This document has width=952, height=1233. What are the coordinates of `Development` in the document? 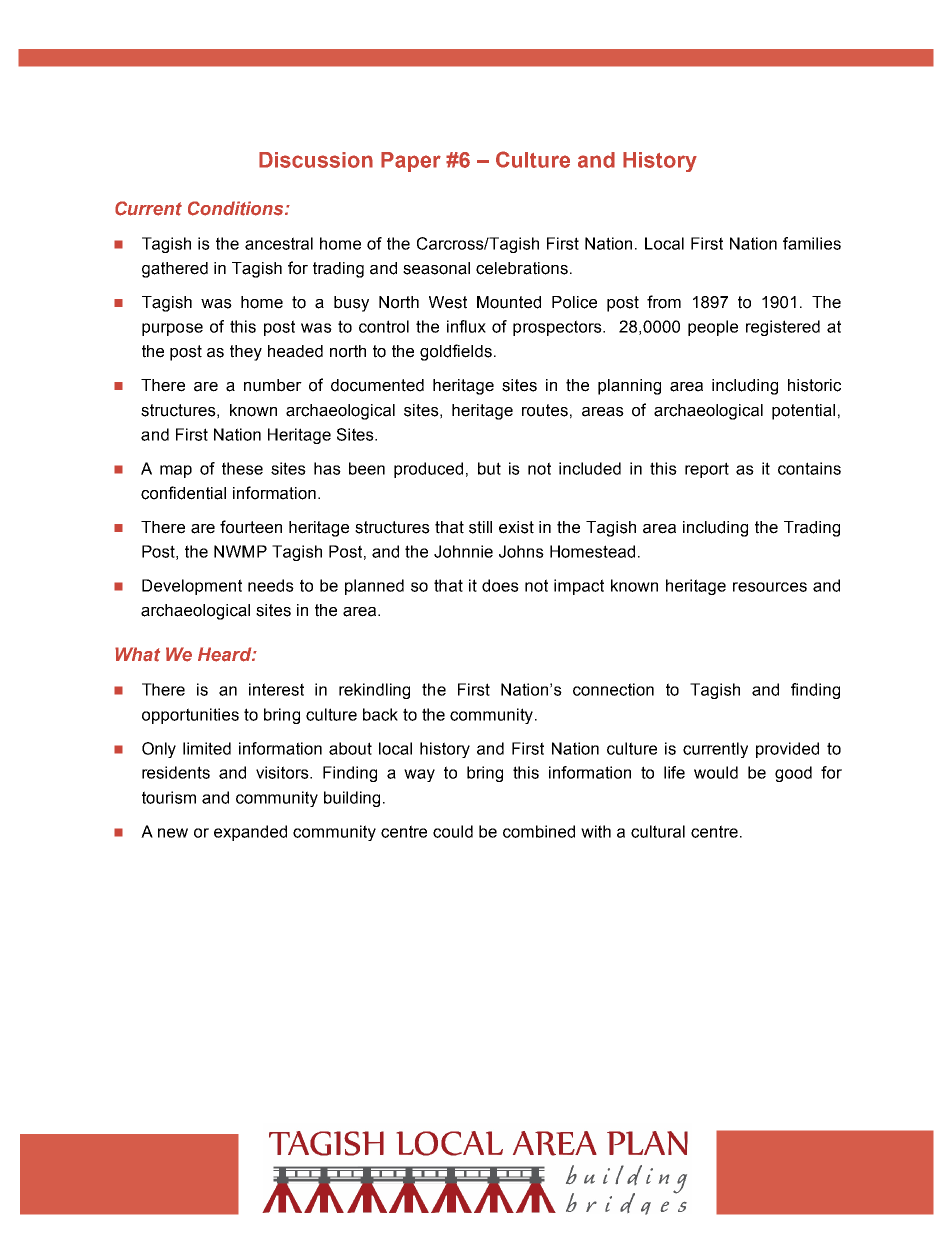 It's located at (192, 587).
